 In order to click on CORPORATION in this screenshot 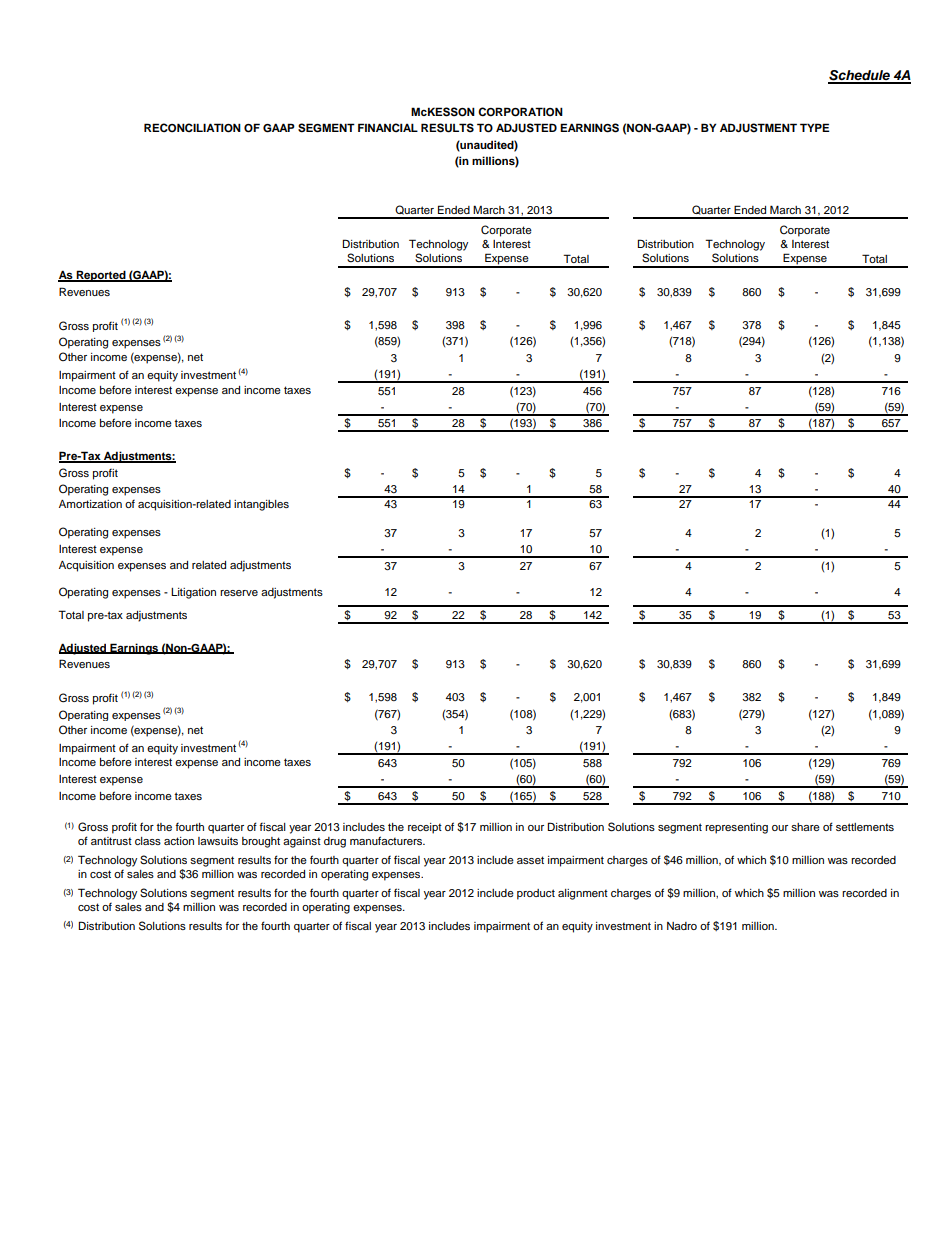, I will do `click(520, 112)`.
